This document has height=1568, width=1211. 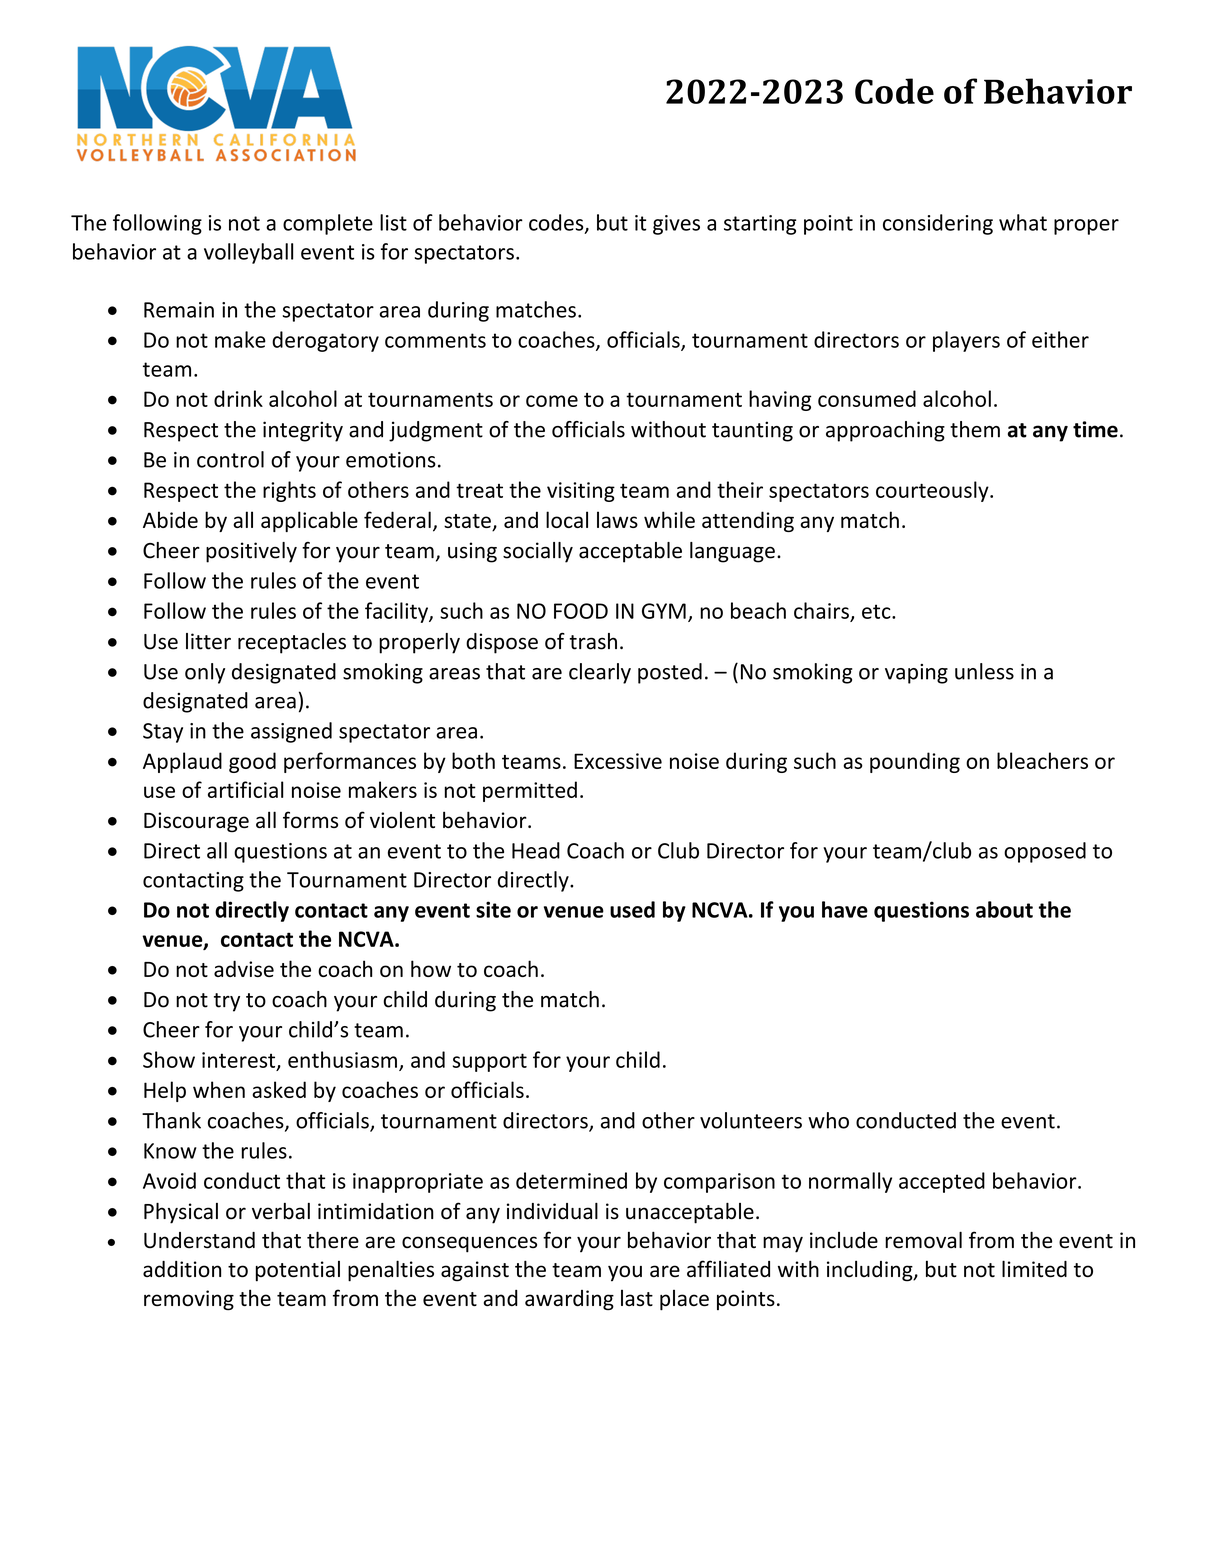 What do you see at coordinates (252, 762) in the document?
I see `good` at bounding box center [252, 762].
